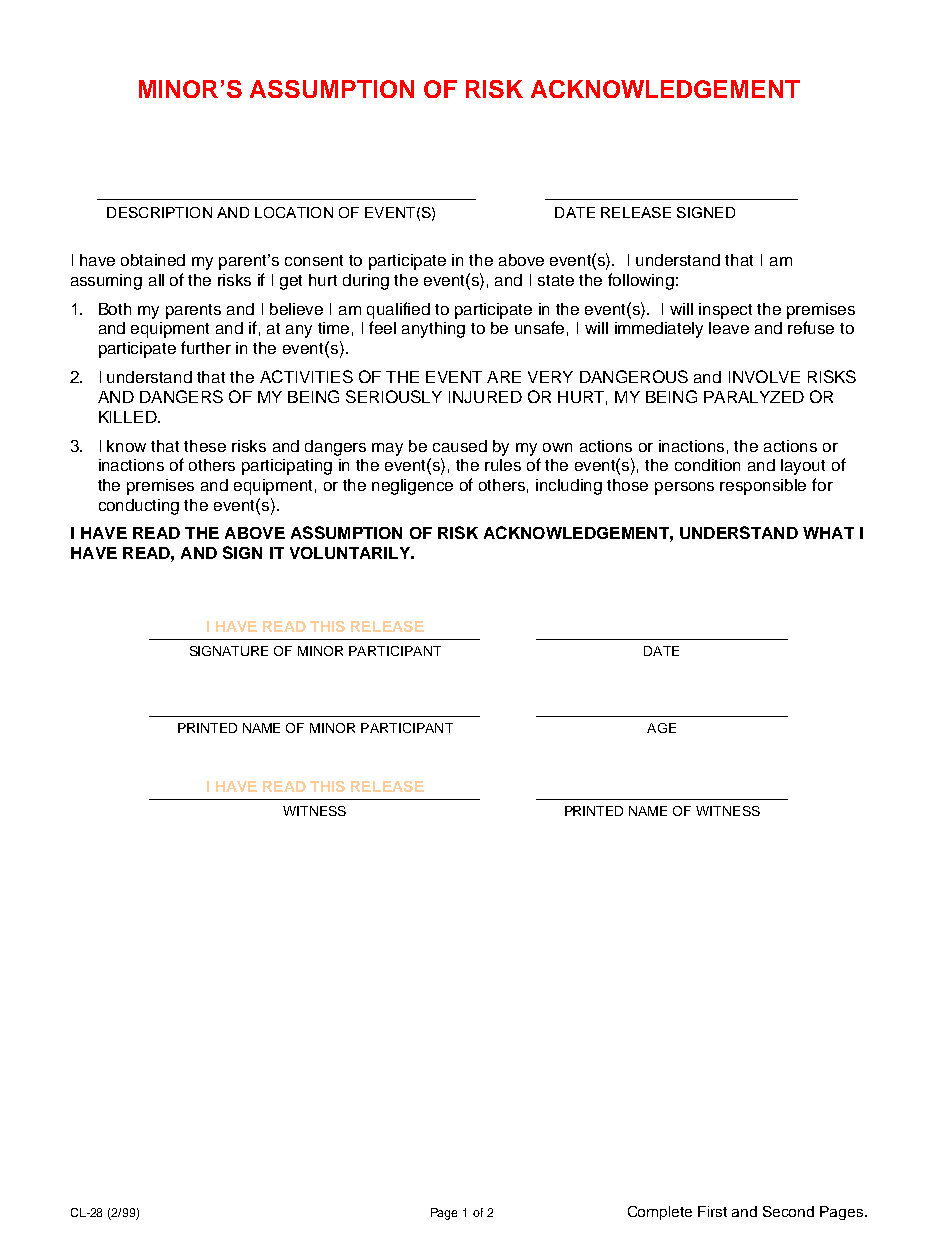 The width and height of the document is (952, 1233). Describe the element at coordinates (153, 260) in the document. I see `obtained` at that location.
